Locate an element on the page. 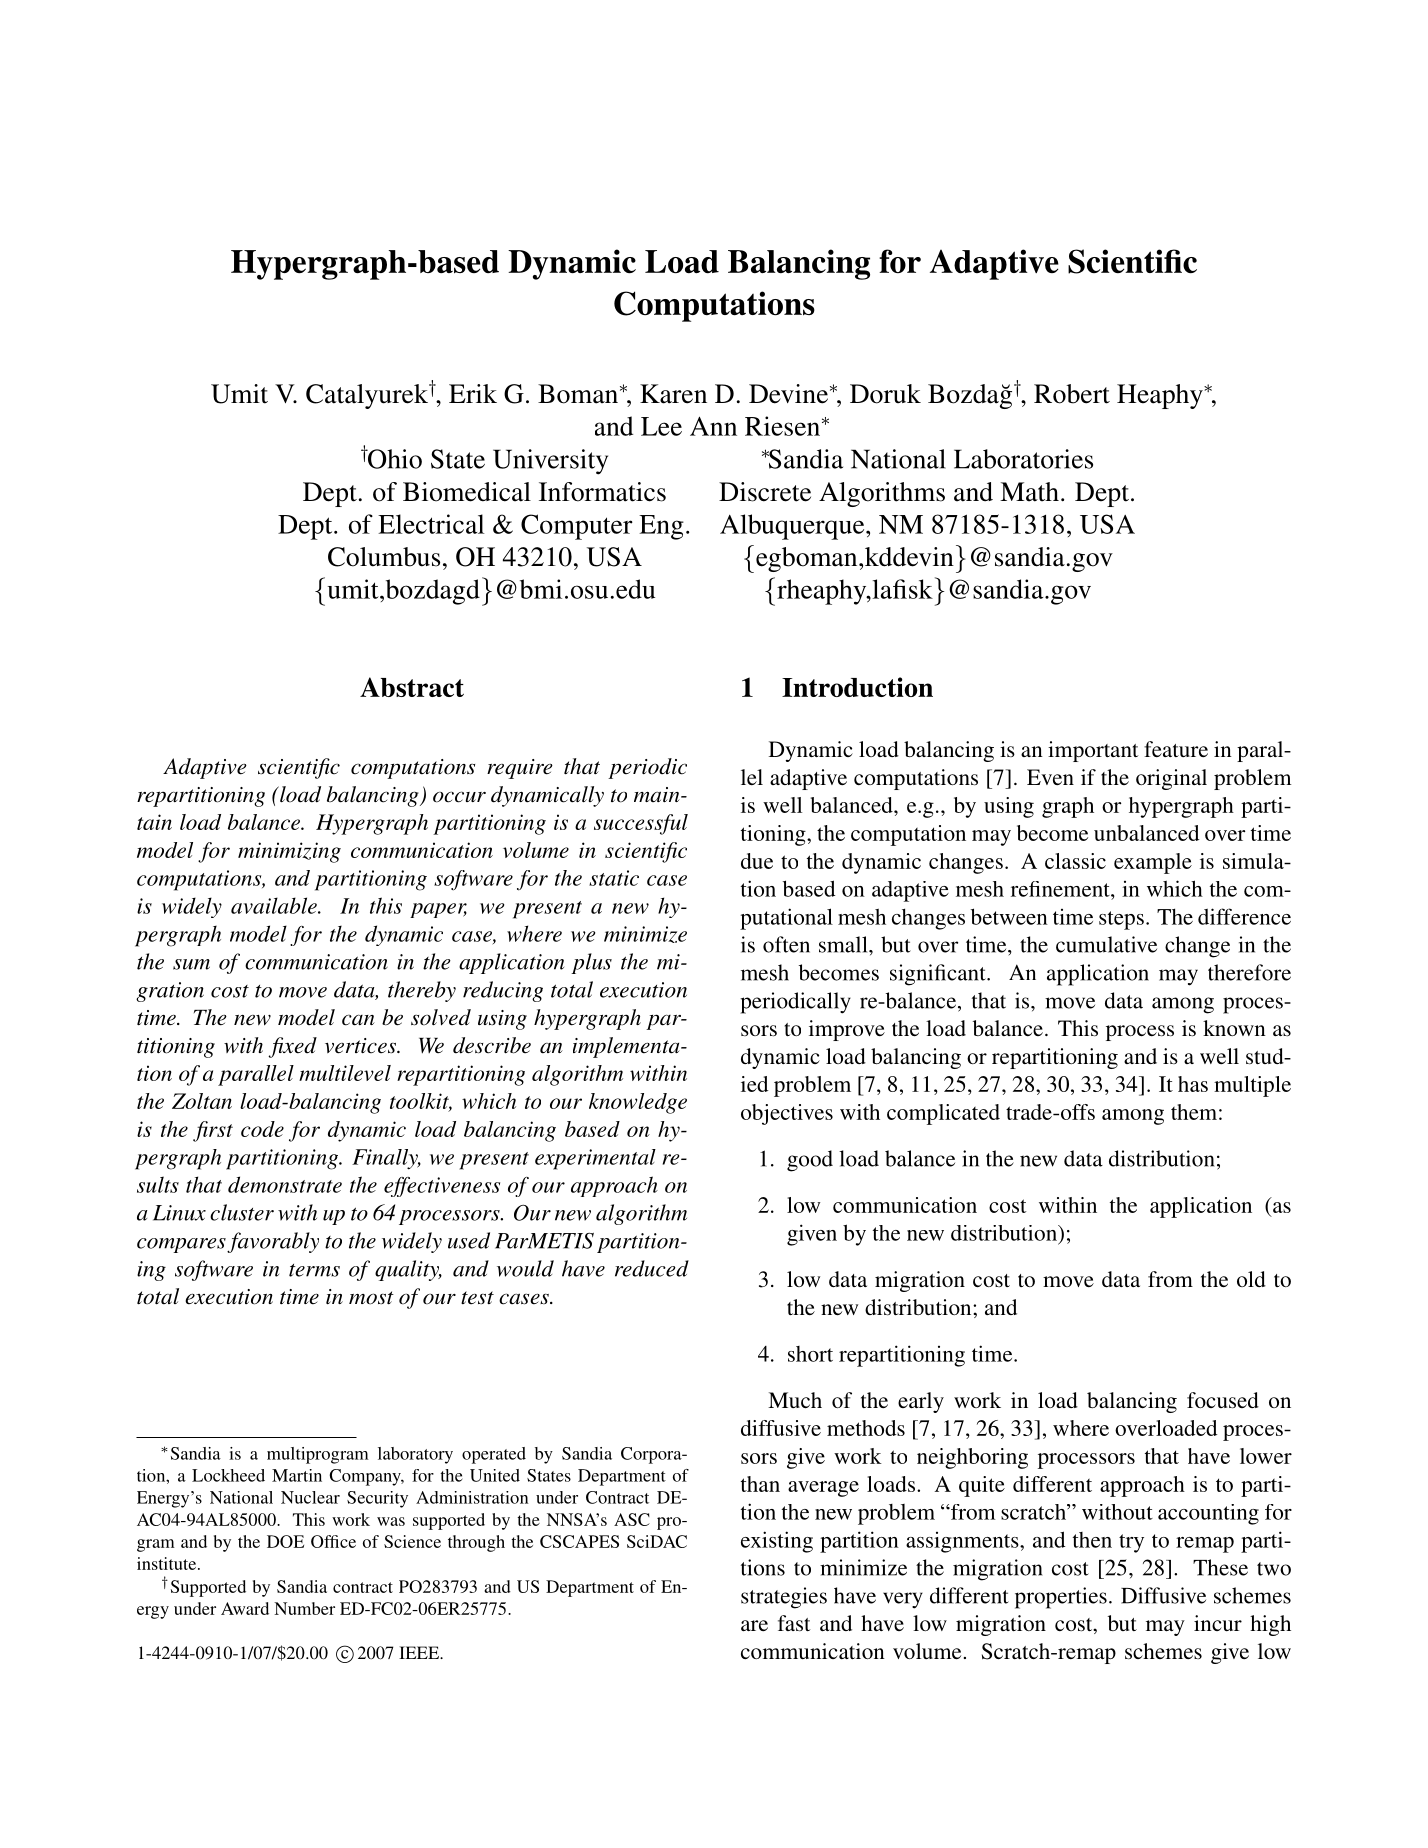 The width and height of the document is (1428, 1848). Ann is located at coordinates (713, 426).
